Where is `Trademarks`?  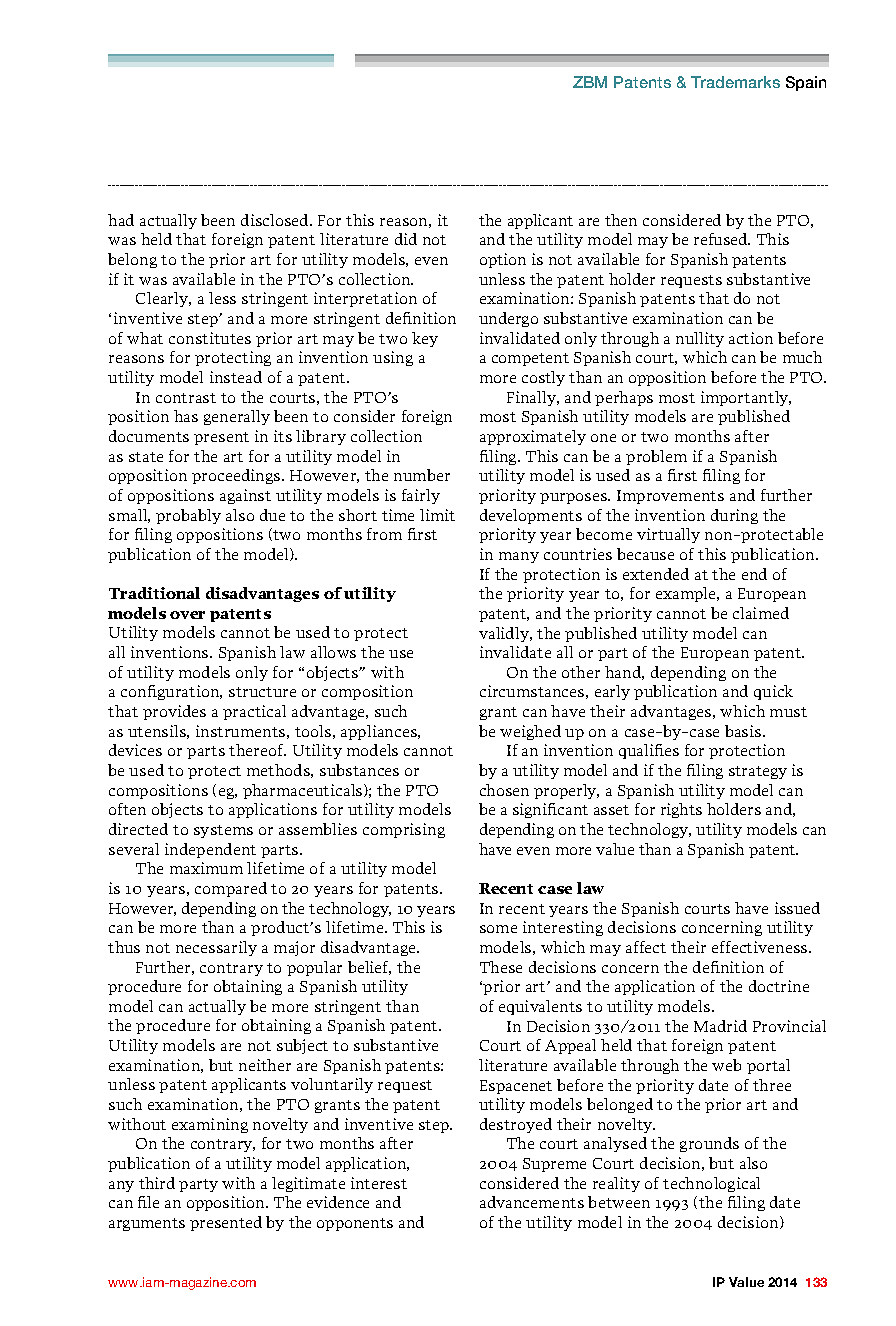
Trademarks is located at coordinates (735, 82).
